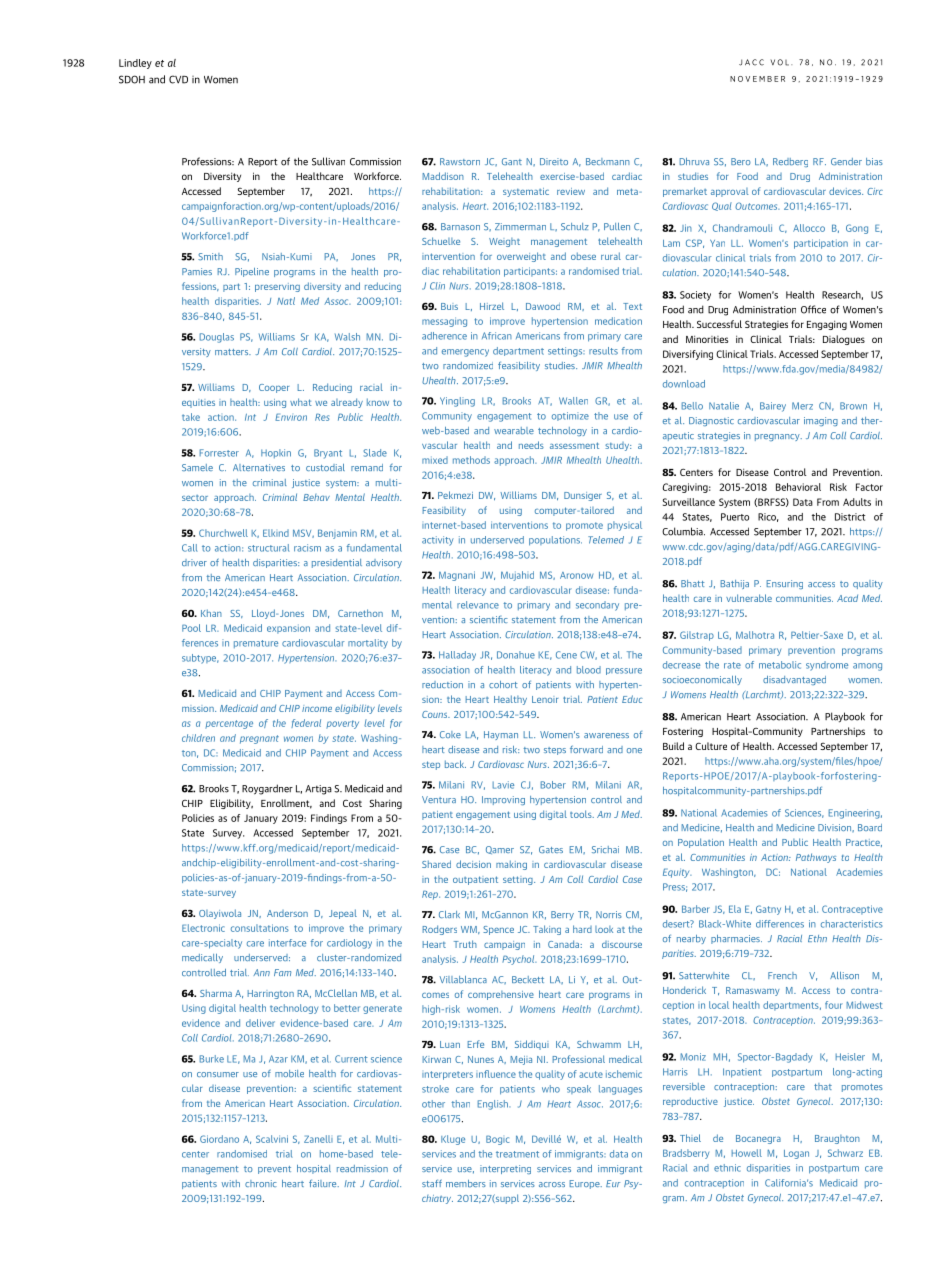 The image size is (952, 1280). What do you see at coordinates (516, 655) in the document?
I see `Donahue` at bounding box center [516, 655].
